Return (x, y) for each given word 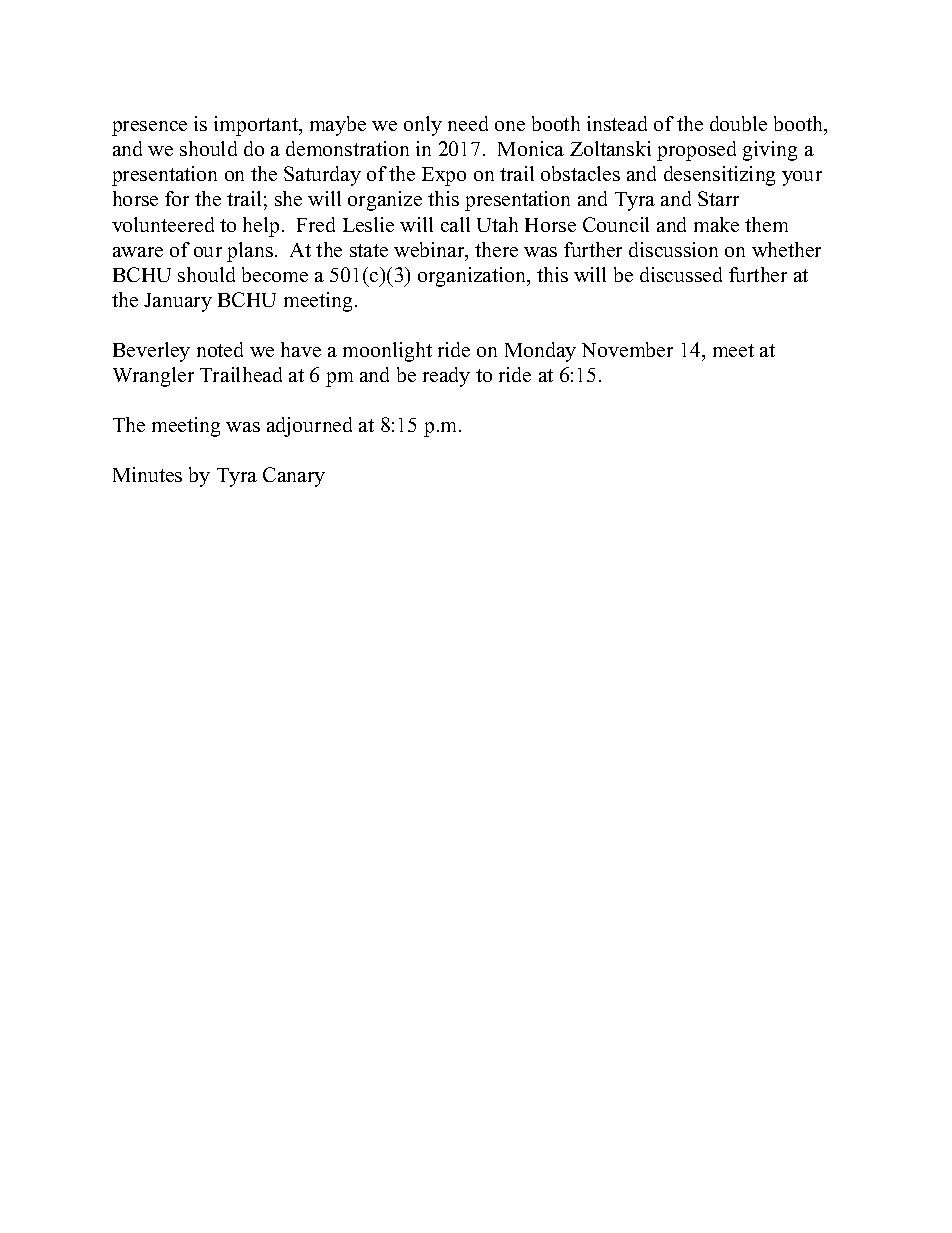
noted (220, 349)
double (738, 123)
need (468, 123)
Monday (540, 352)
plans (250, 252)
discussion (673, 249)
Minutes (147, 474)
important (257, 126)
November (627, 349)
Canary (294, 477)
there (496, 249)
